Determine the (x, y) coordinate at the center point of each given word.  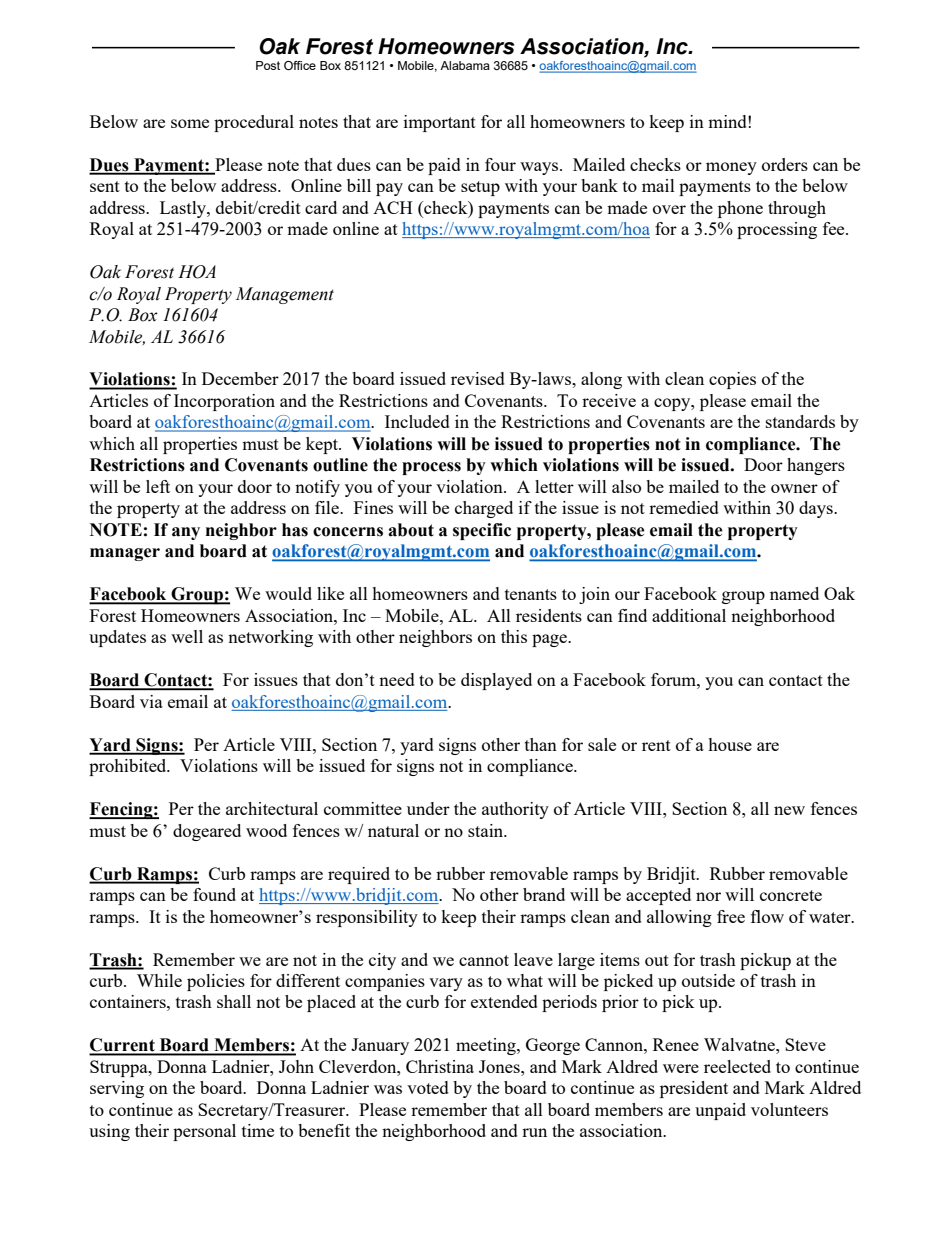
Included (417, 421)
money (731, 168)
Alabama (465, 65)
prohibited (129, 767)
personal (204, 1132)
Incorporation (224, 402)
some (190, 123)
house (730, 744)
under (428, 808)
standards (800, 421)
